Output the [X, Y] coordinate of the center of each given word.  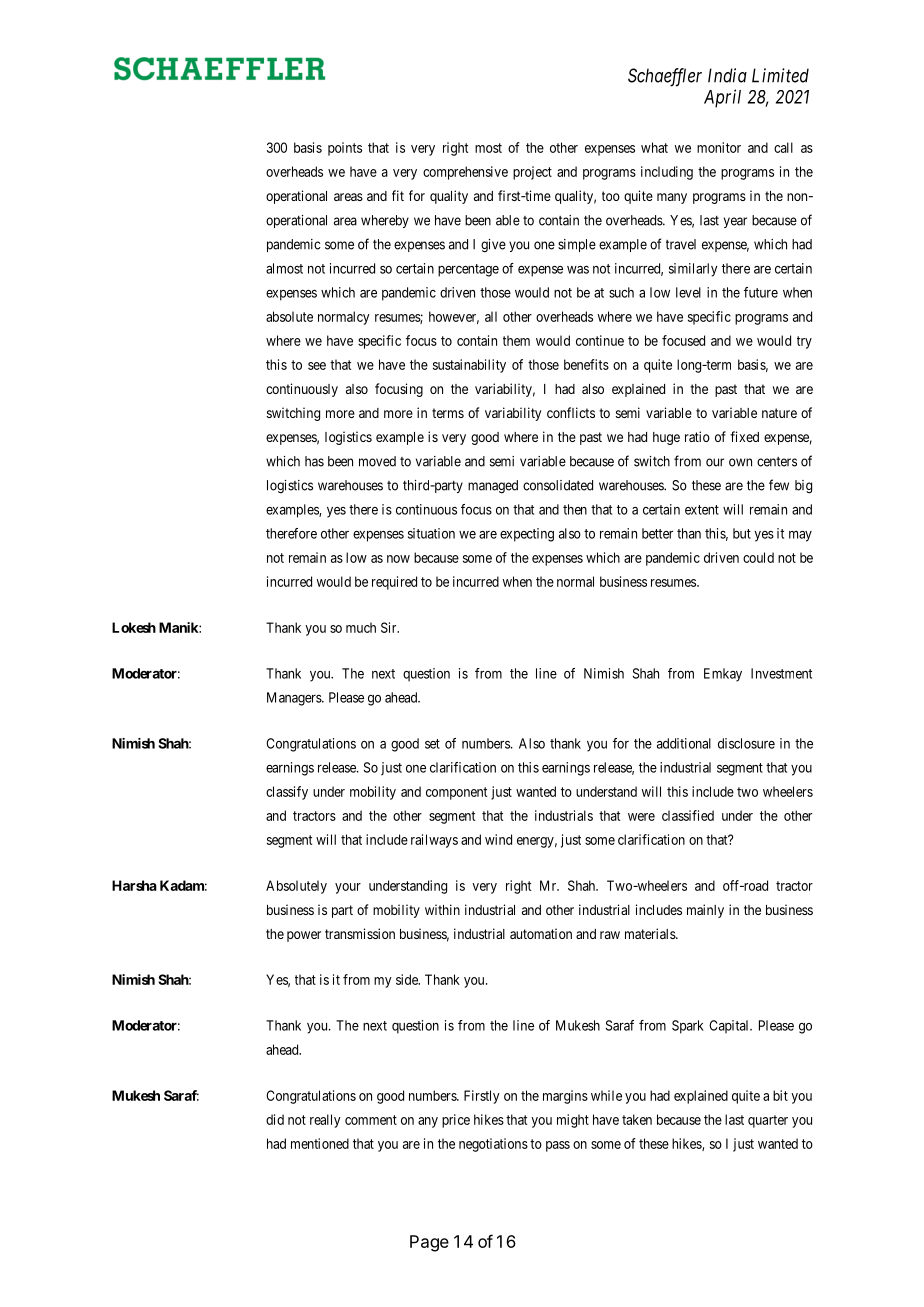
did [275, 1119]
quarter [768, 1121]
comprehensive [465, 173]
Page [429, 1243]
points [345, 149]
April [722, 98]
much [361, 627]
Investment [781, 673]
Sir [390, 627]
